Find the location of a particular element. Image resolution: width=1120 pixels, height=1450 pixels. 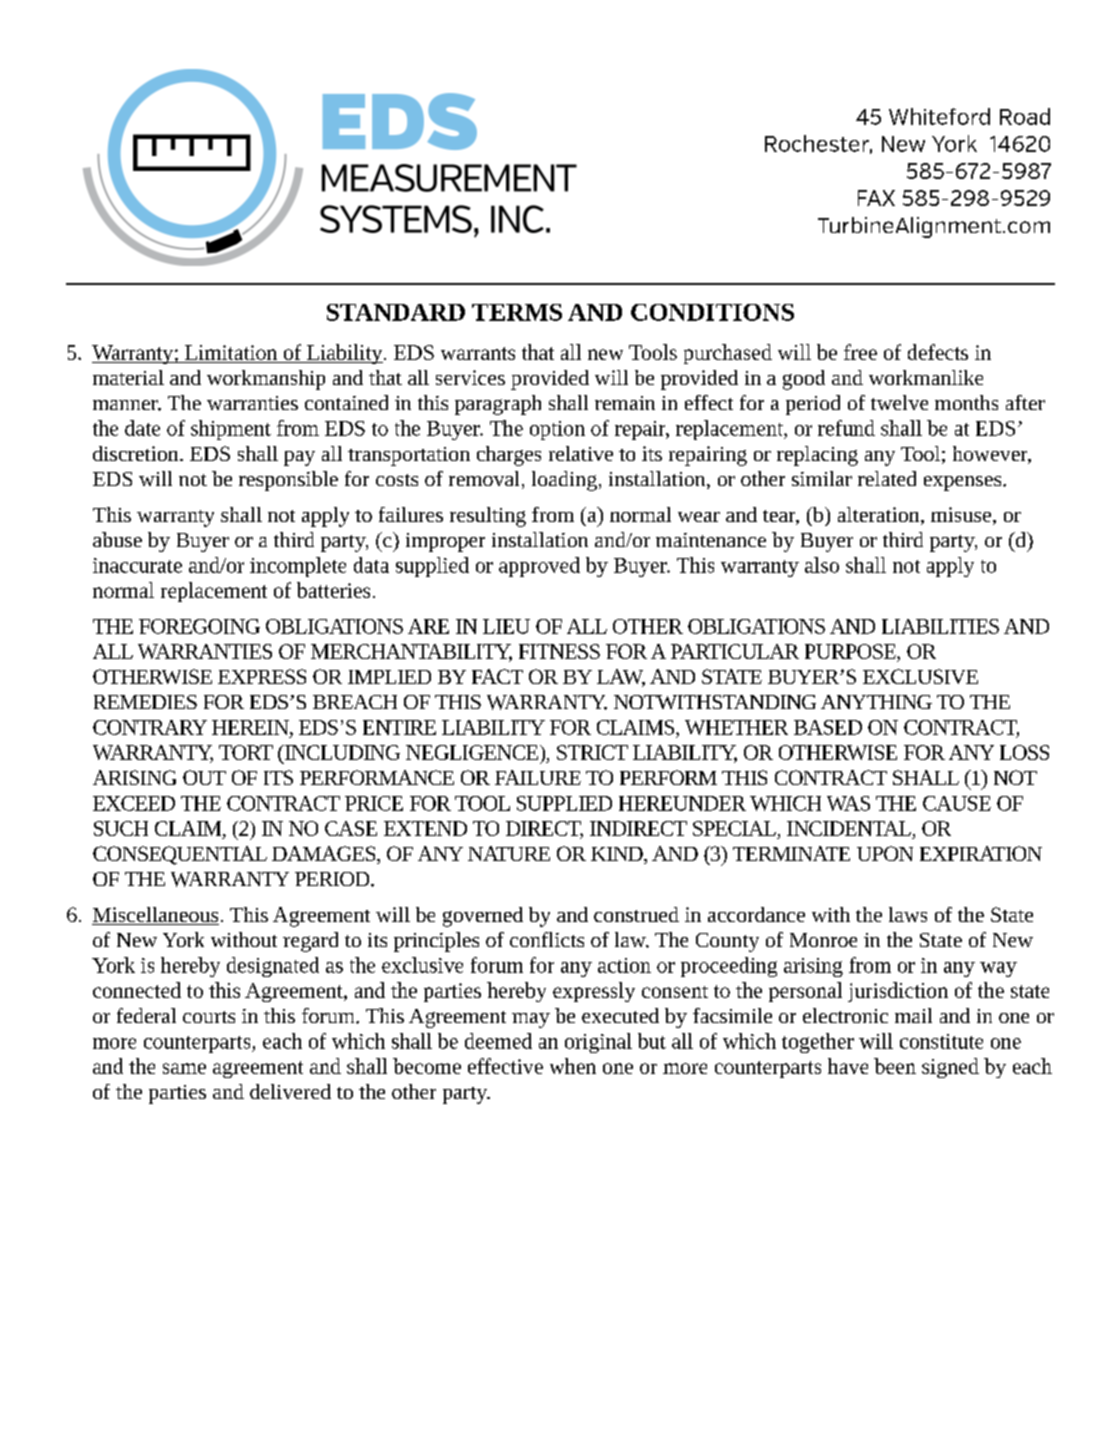

TERMS is located at coordinates (517, 312).
